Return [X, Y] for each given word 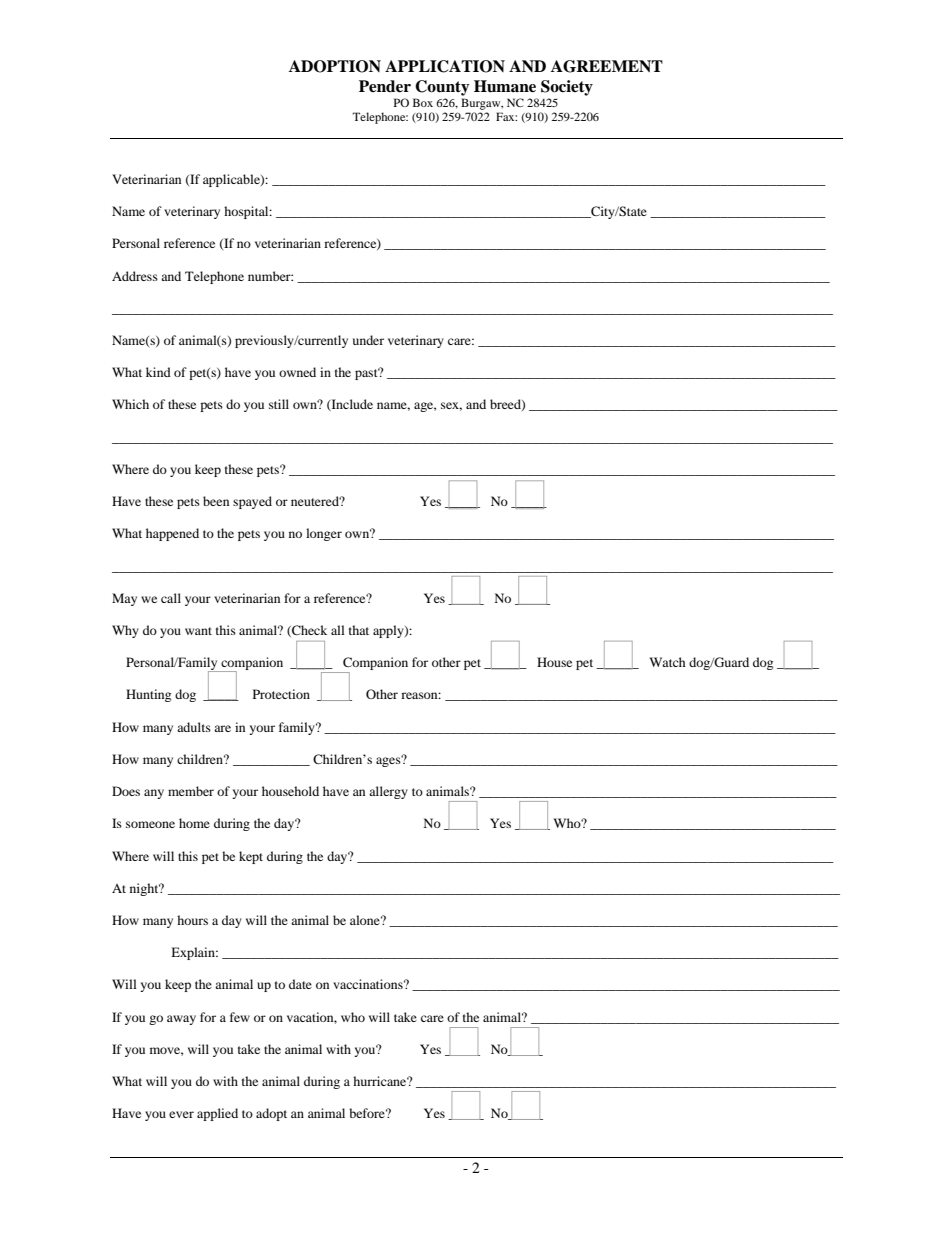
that [359, 630]
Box [423, 102]
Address [135, 276]
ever [181, 1114]
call [171, 598]
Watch [667, 662]
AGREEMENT [607, 66]
